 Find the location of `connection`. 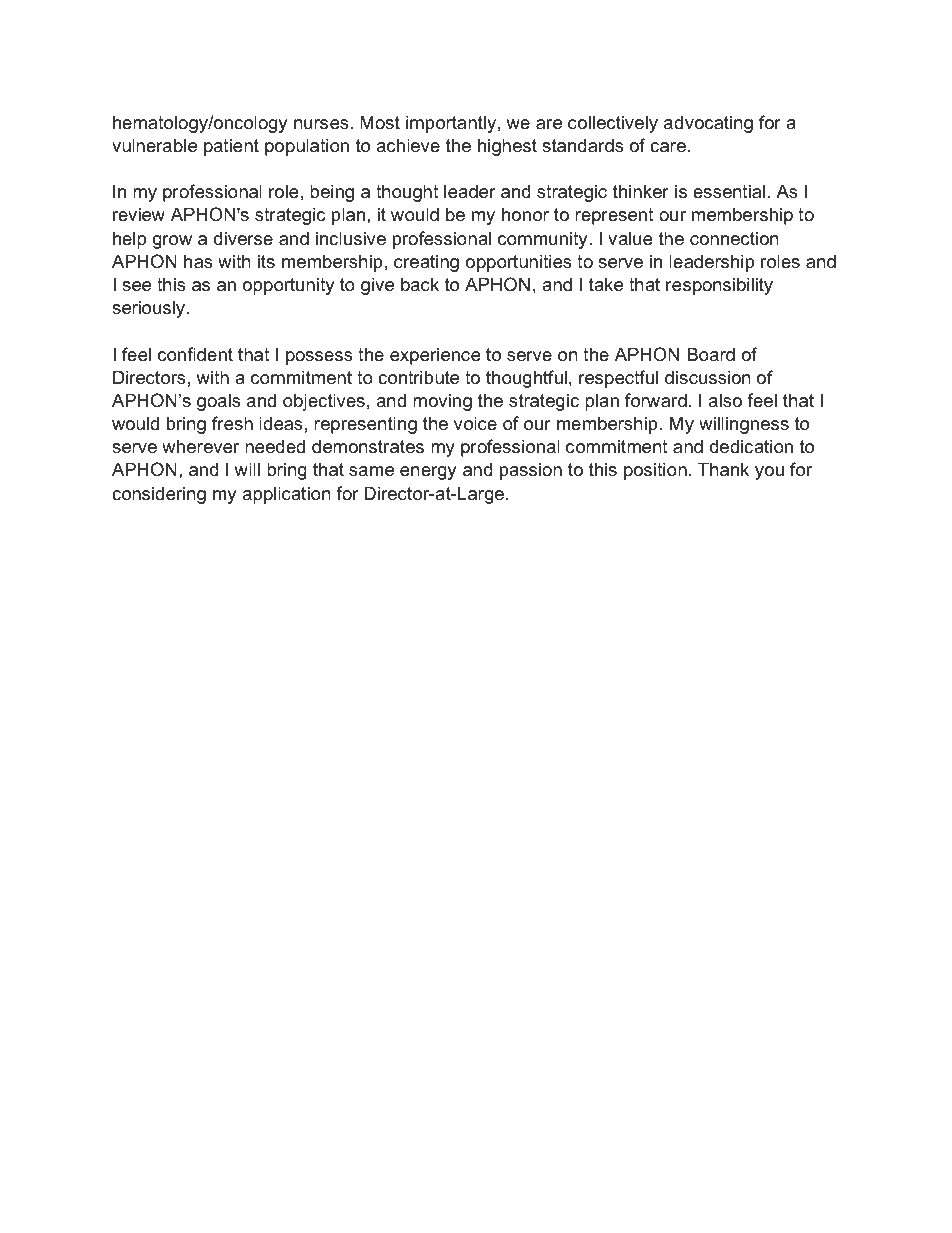

connection is located at coordinates (734, 238).
